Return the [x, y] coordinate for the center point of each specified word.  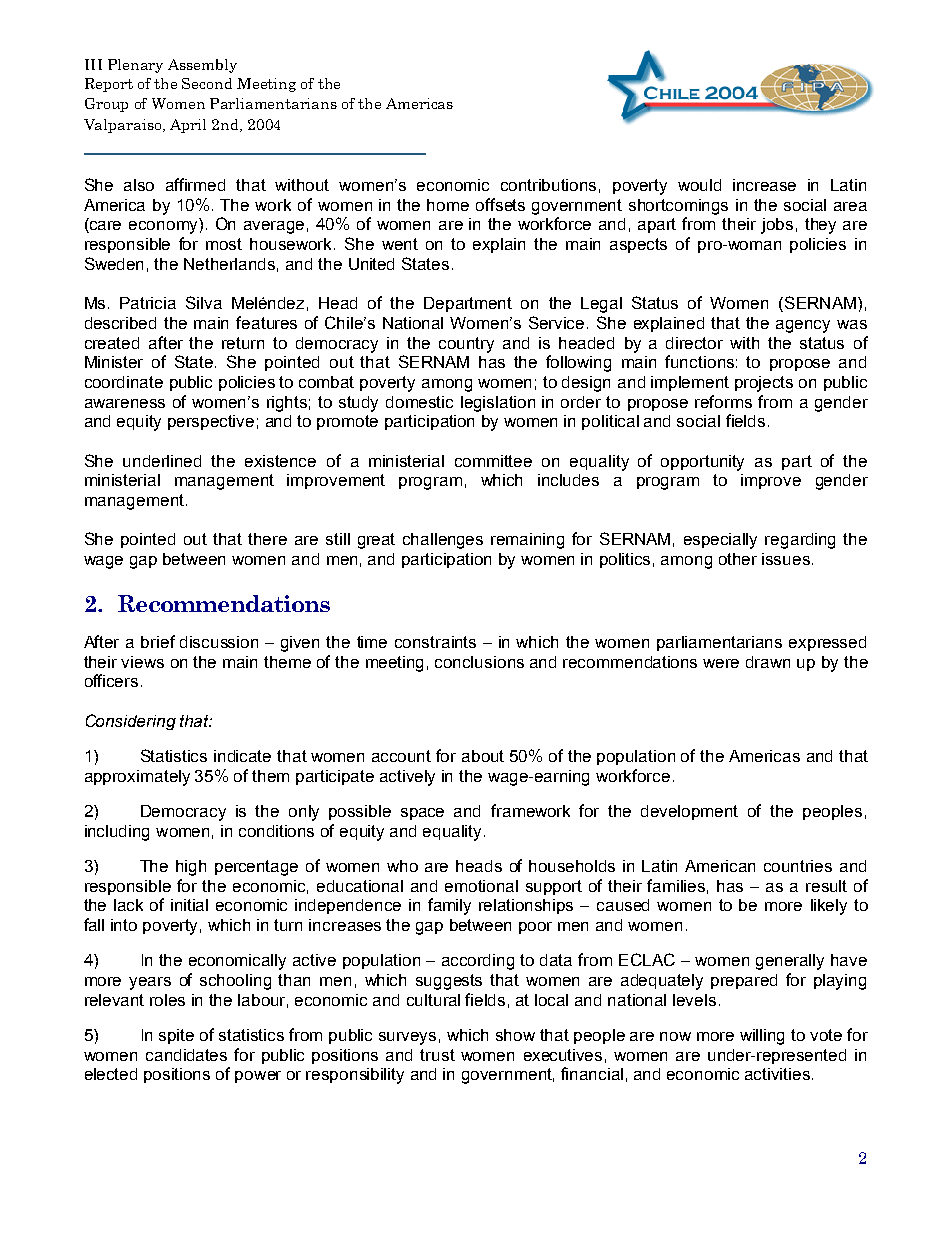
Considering [131, 722]
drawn [768, 662]
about [483, 756]
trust [437, 1055]
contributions [548, 185]
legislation [498, 404]
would [699, 185]
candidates [186, 1055]
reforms [723, 401]
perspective [211, 422]
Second [207, 83]
